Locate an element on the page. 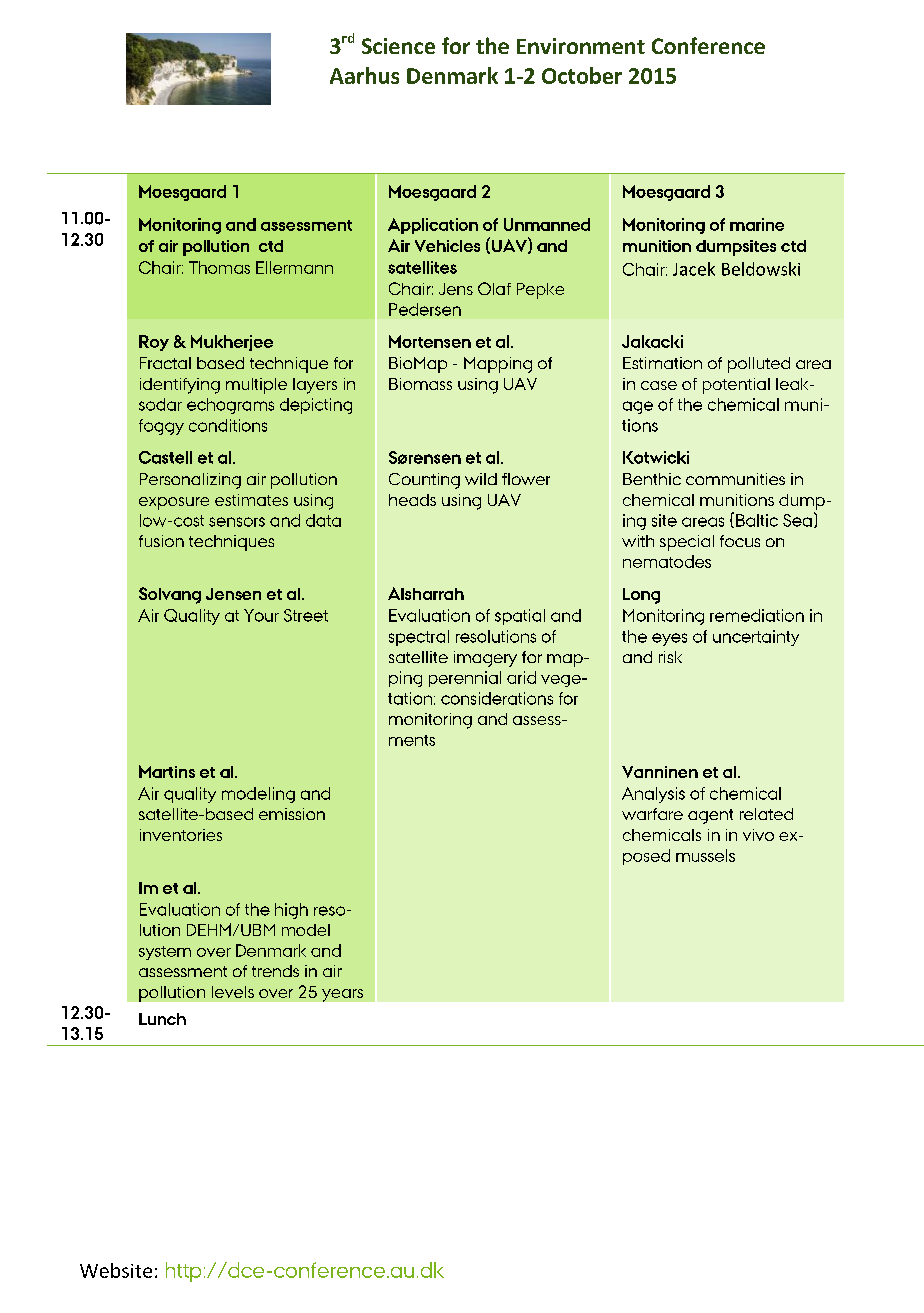  arid is located at coordinates (521, 677).
